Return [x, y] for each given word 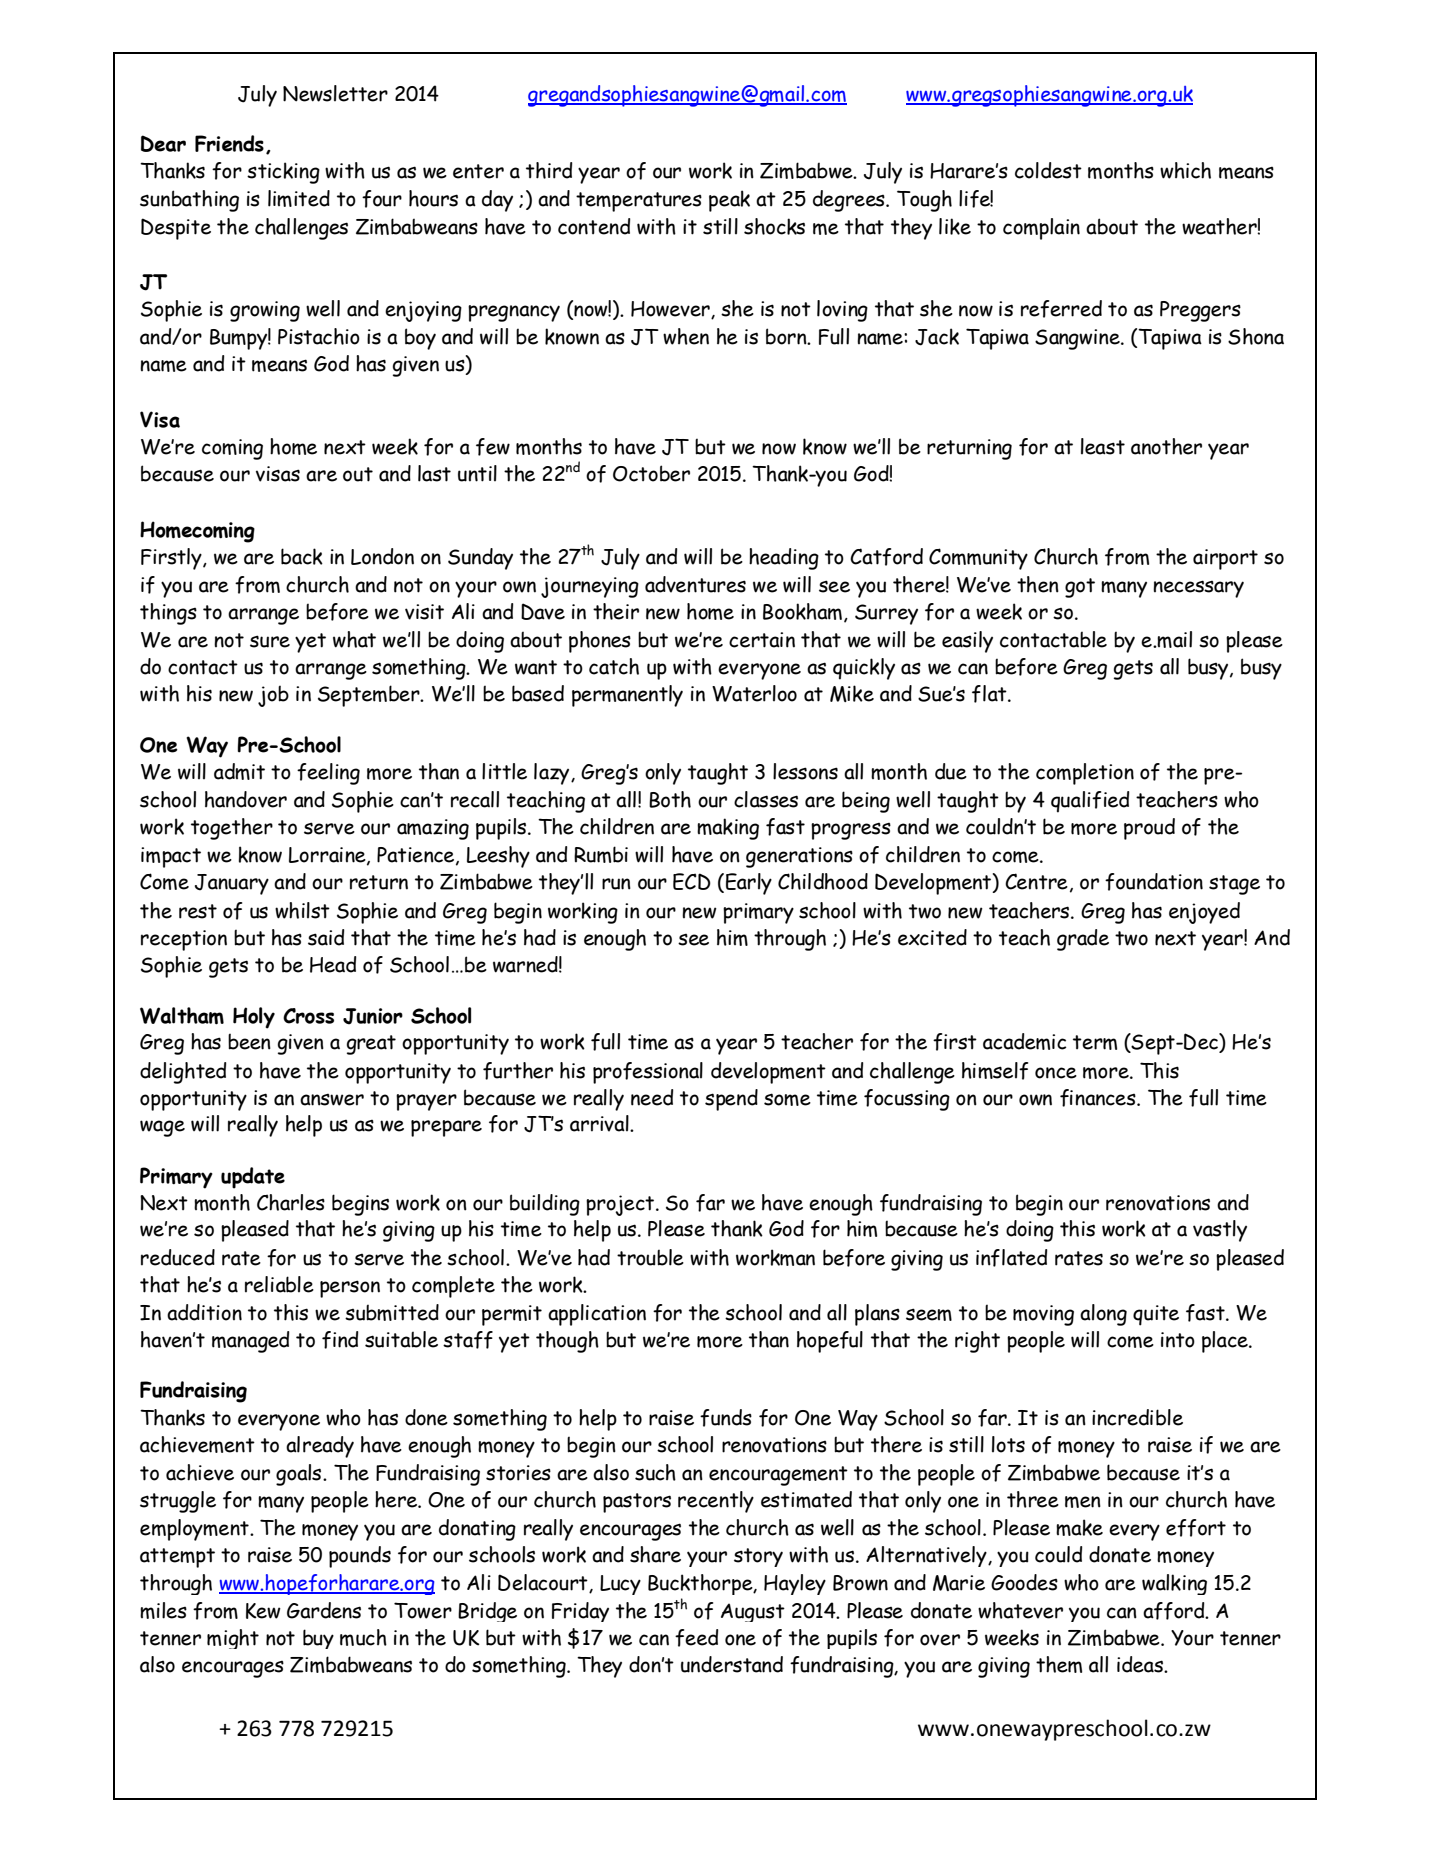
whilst [302, 910]
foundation [1154, 882]
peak [729, 201]
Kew [263, 1611]
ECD [692, 881]
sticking [283, 173]
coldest [1048, 170]
